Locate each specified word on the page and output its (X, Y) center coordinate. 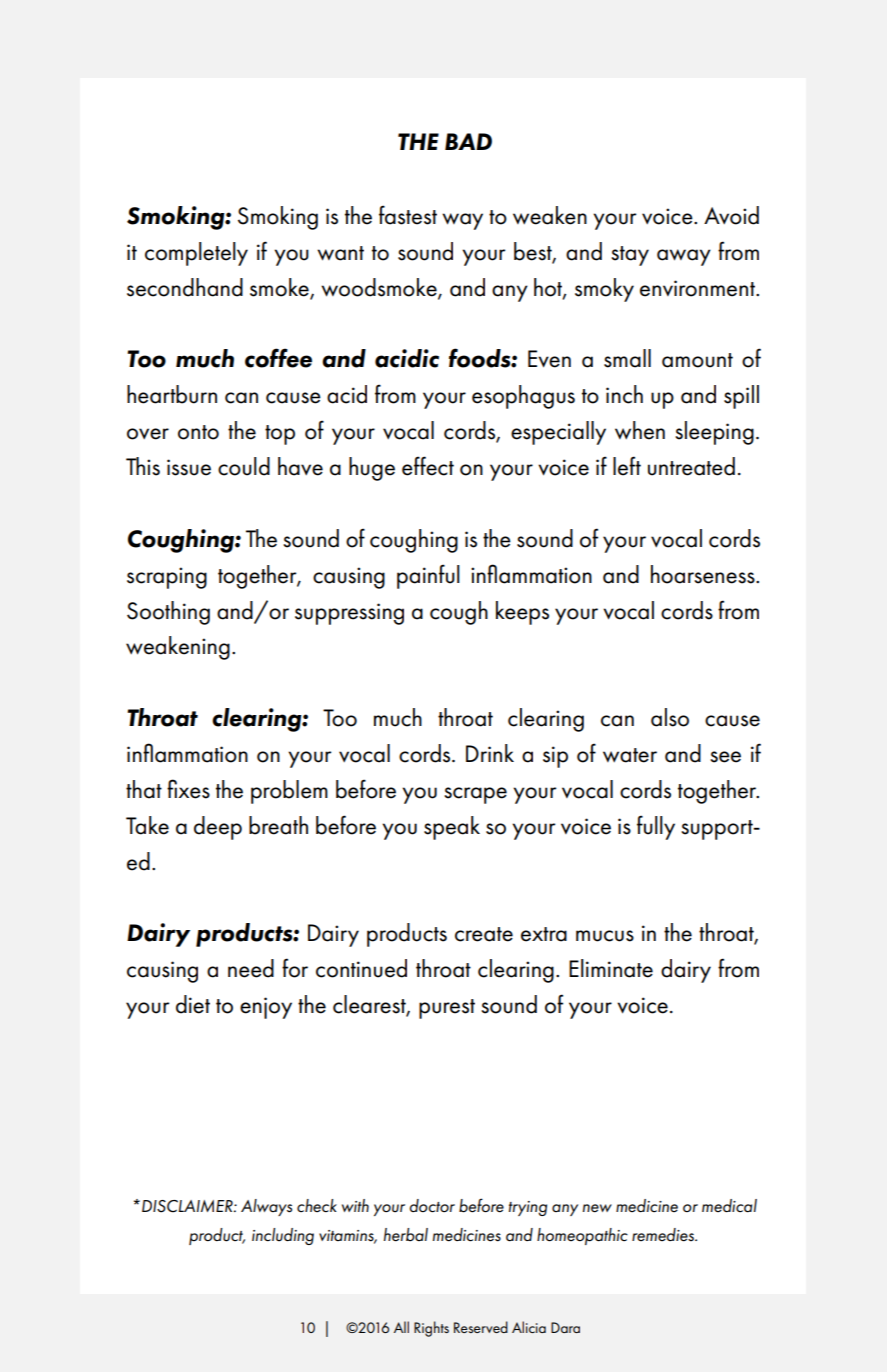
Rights (431, 1329)
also (670, 717)
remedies (664, 1235)
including (283, 1236)
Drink (490, 753)
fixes (188, 789)
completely (196, 254)
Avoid (731, 215)
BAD (468, 141)
